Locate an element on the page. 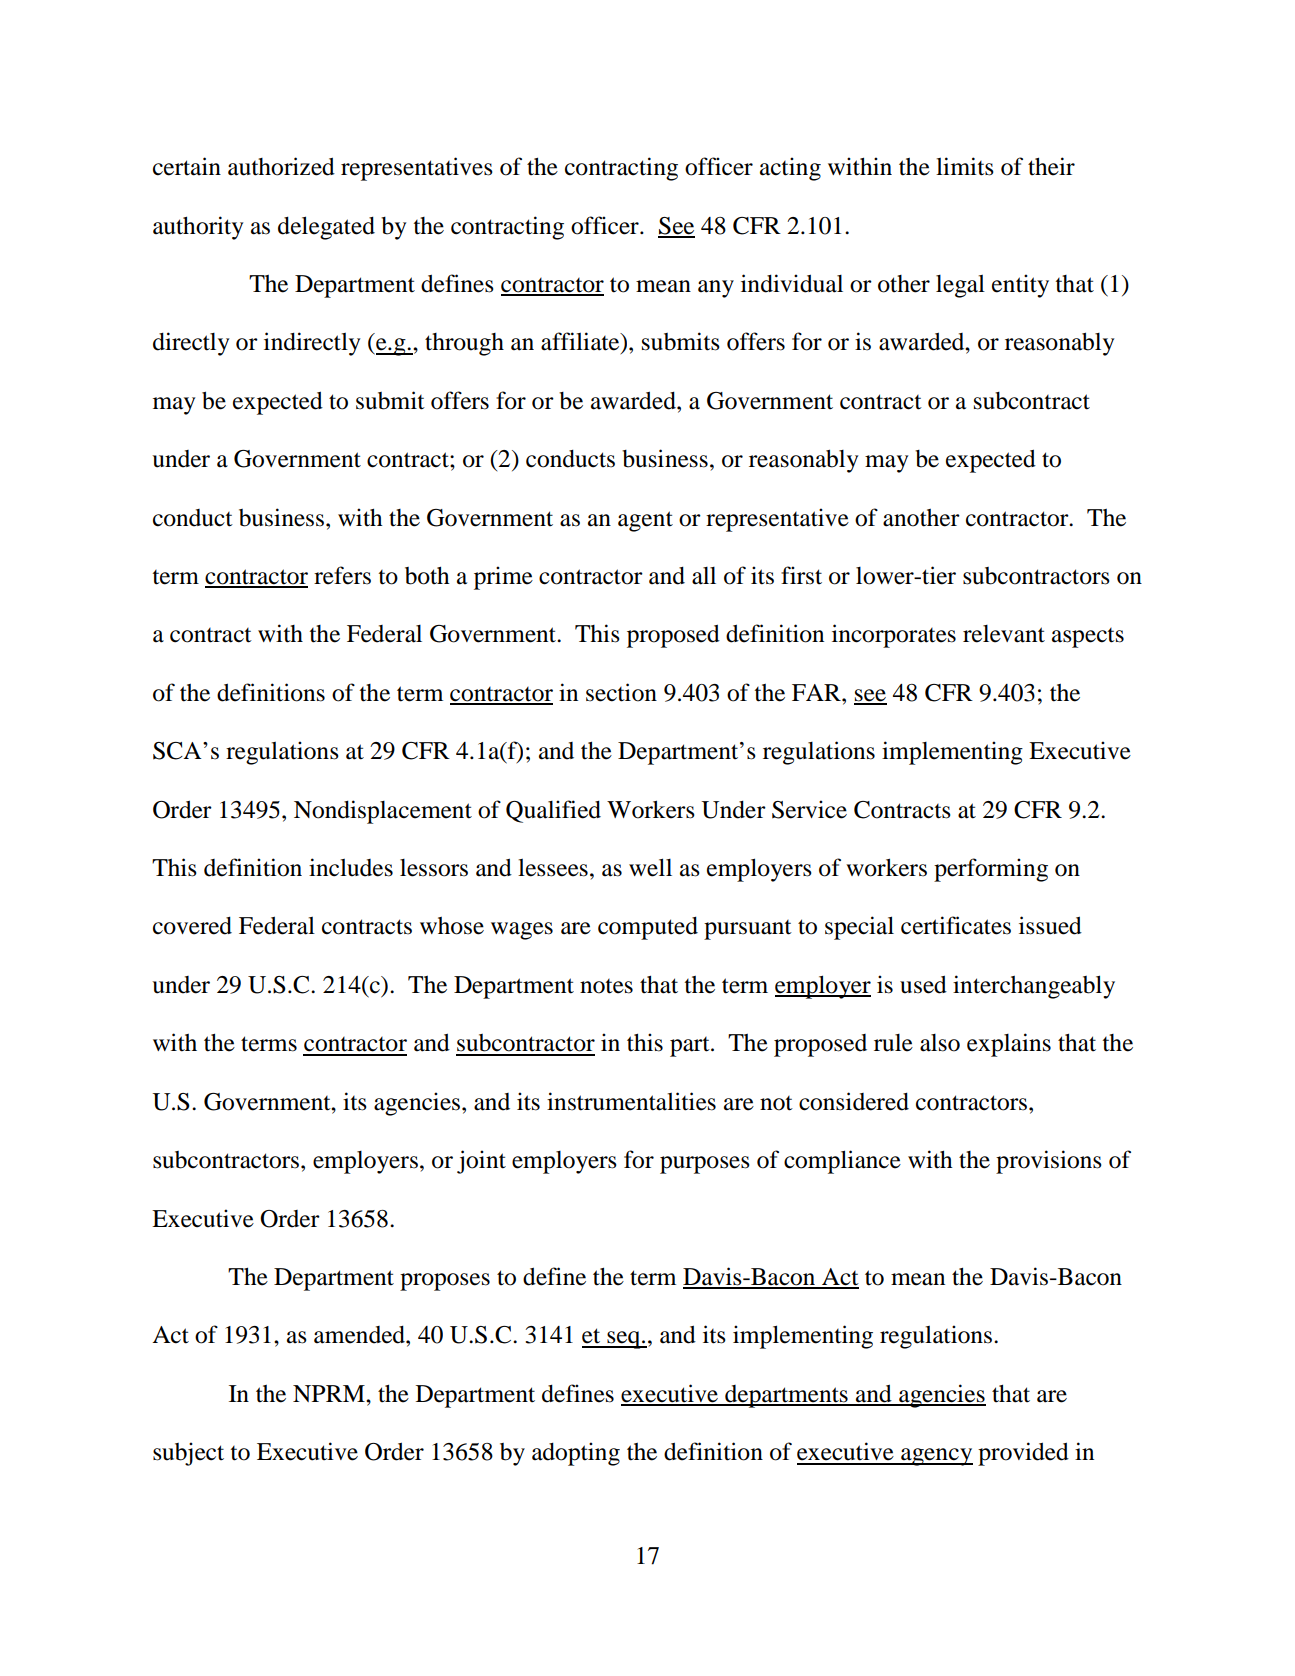  any is located at coordinates (716, 289).
